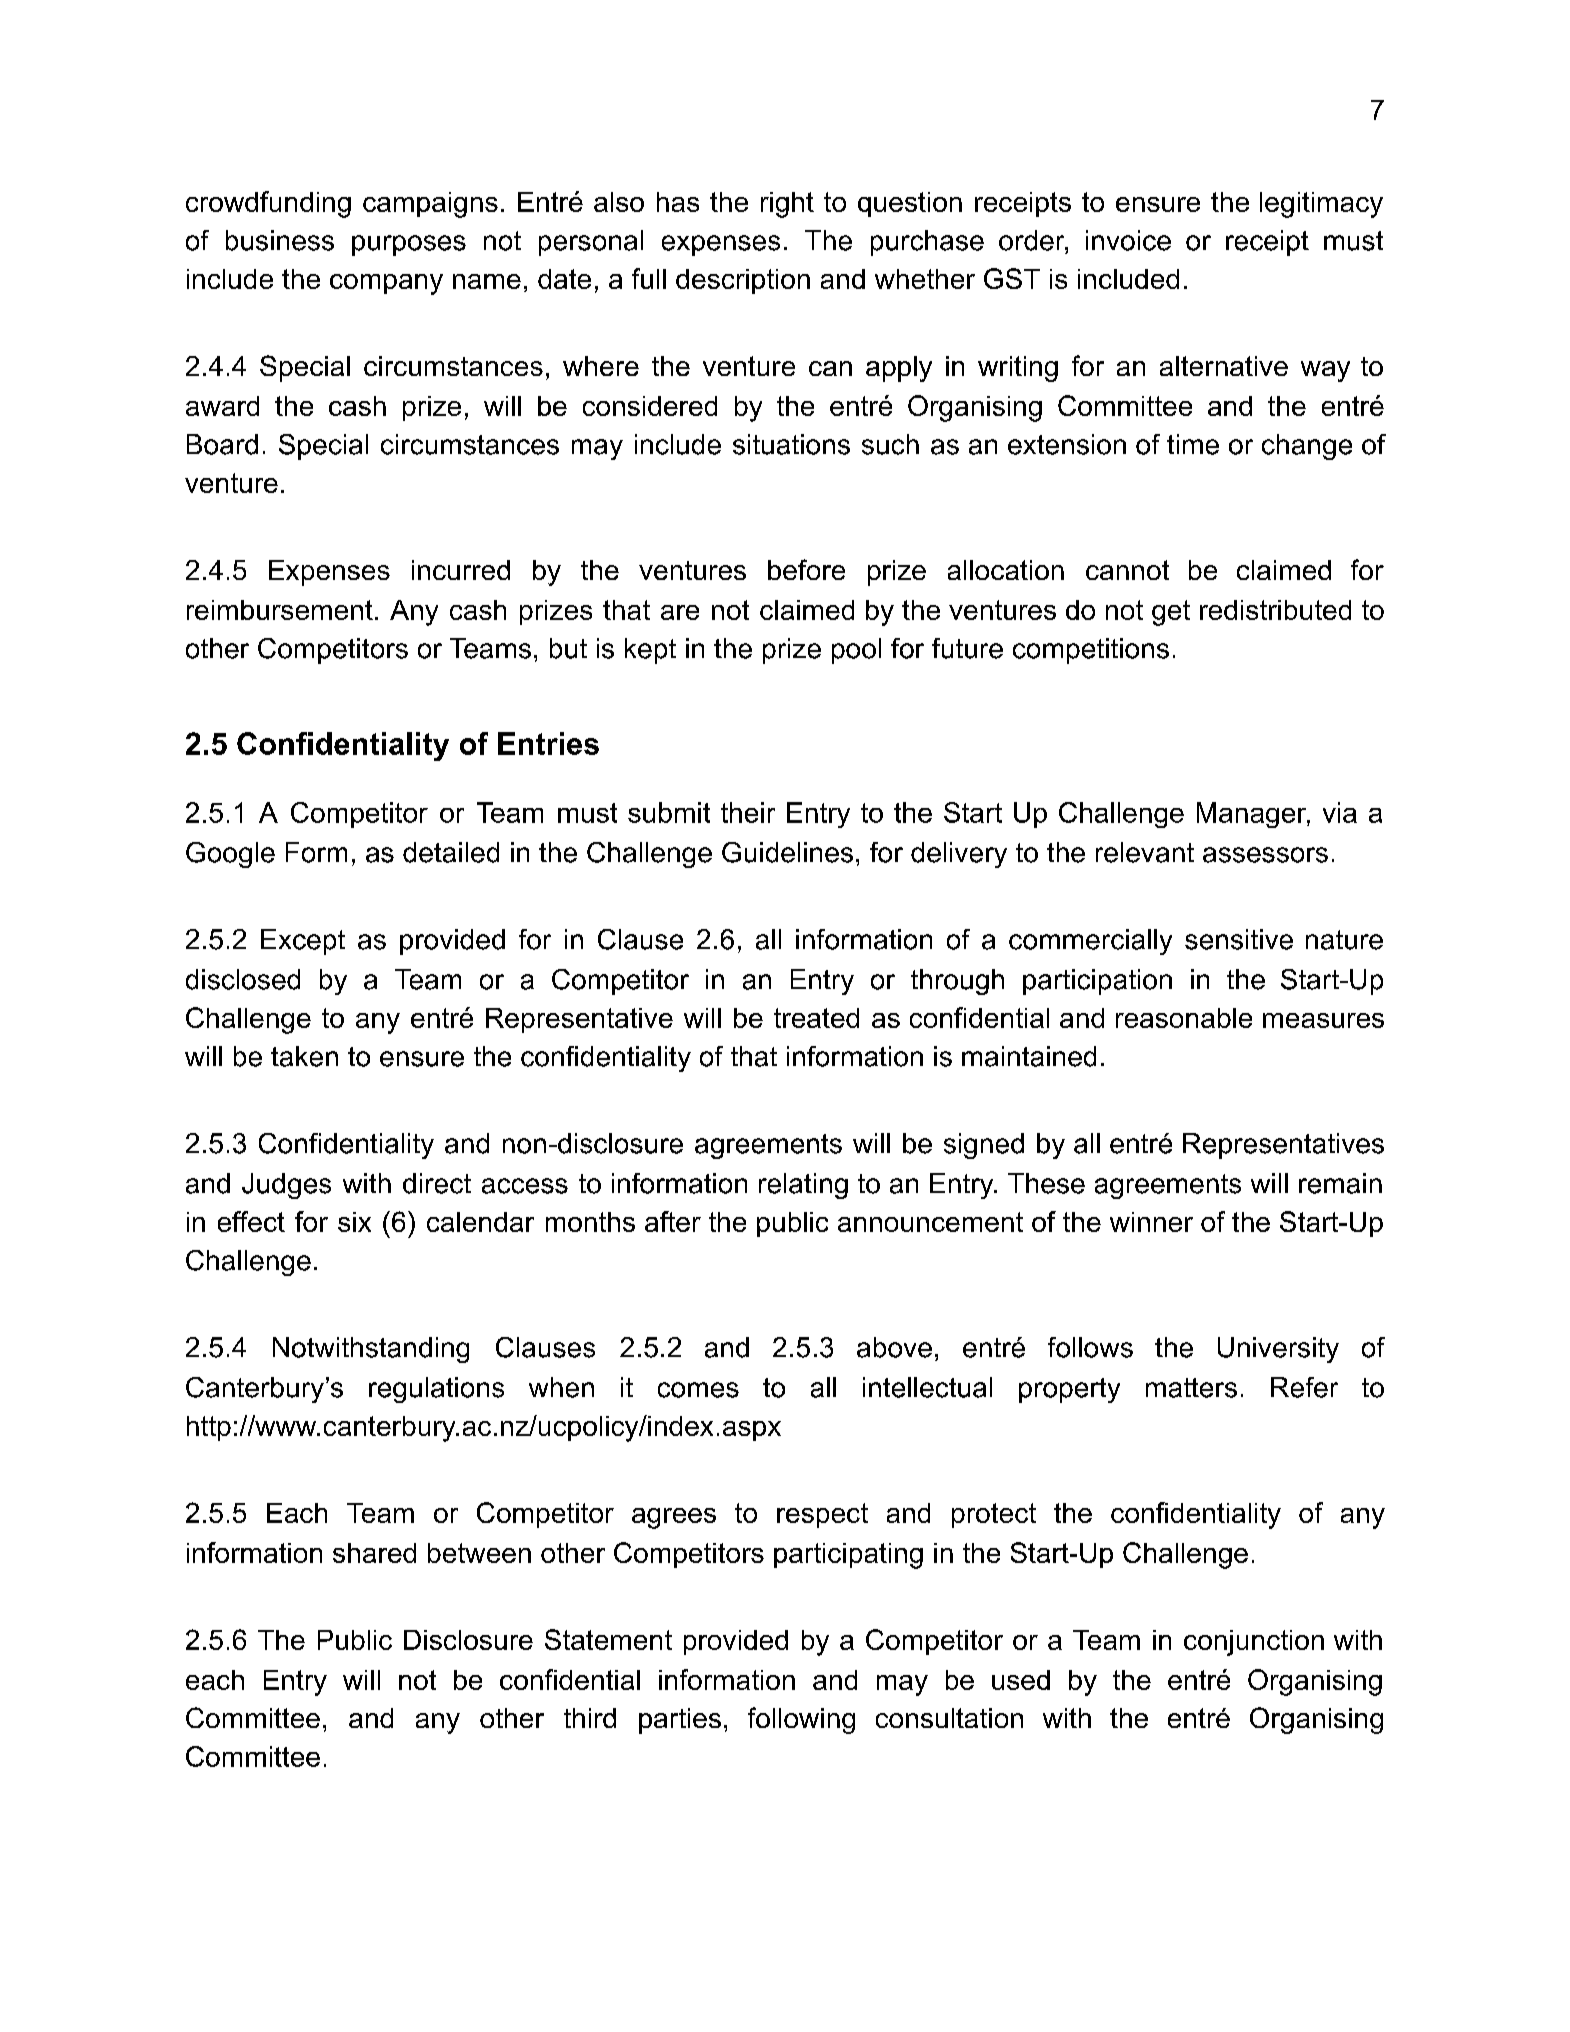 Image resolution: width=1570 pixels, height=2032 pixels. What do you see at coordinates (354, 1222) in the page?
I see `six` at bounding box center [354, 1222].
